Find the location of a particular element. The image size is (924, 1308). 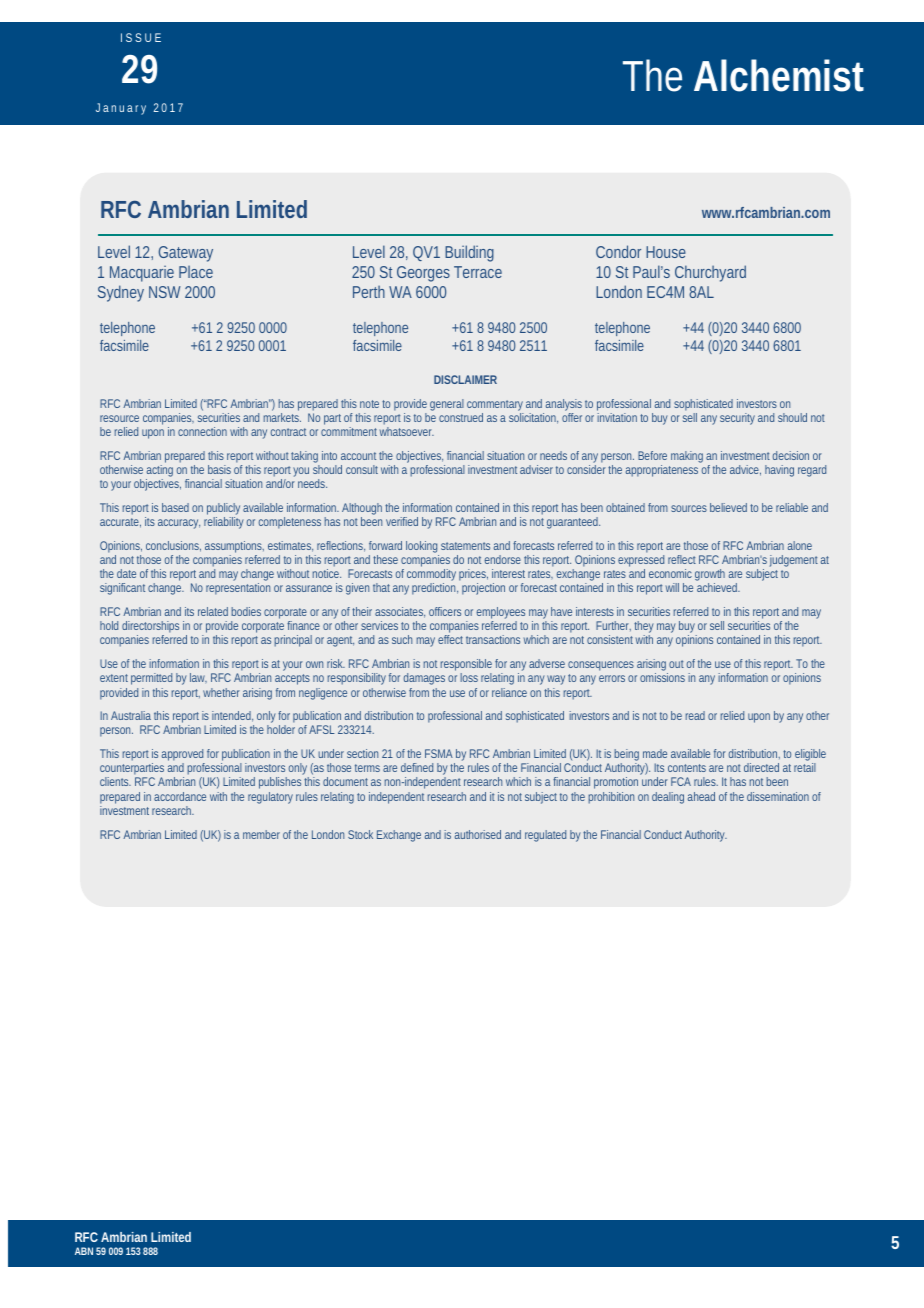

ISSUE is located at coordinates (141, 37).
